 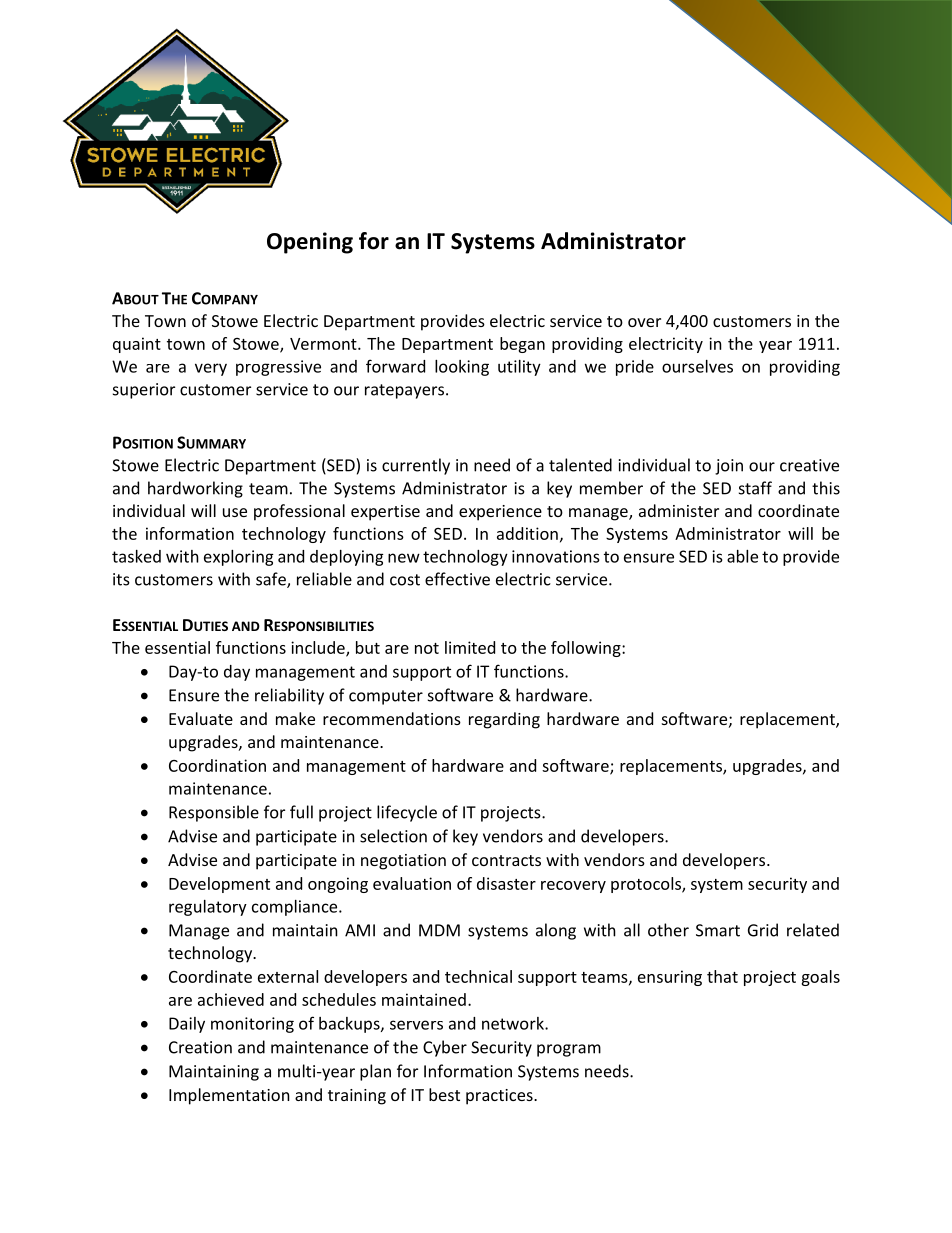 I want to click on regarding, so click(x=504, y=720).
